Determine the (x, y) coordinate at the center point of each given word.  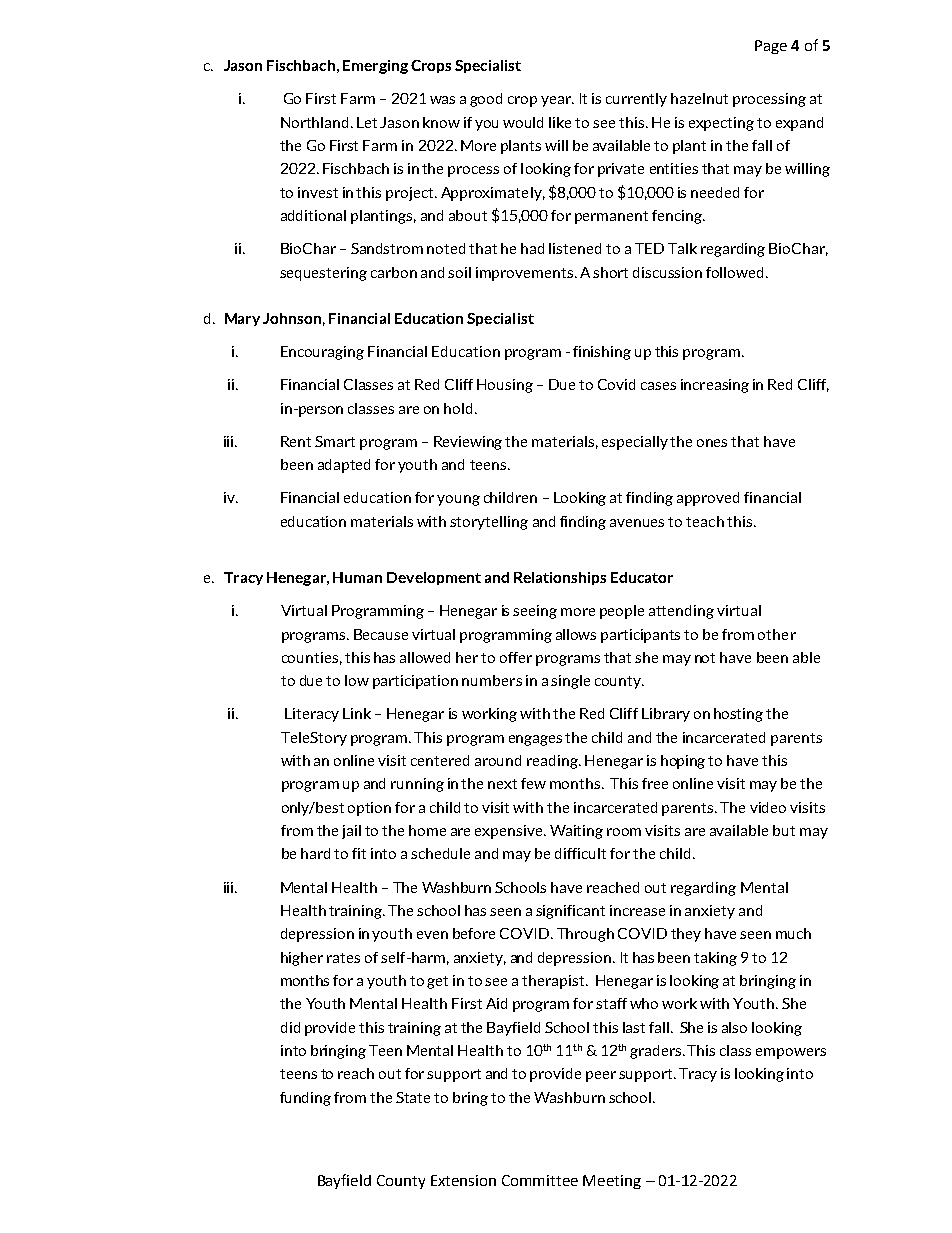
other (777, 634)
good (486, 100)
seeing (535, 612)
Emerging (375, 67)
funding (305, 1099)
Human (357, 577)
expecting (721, 124)
